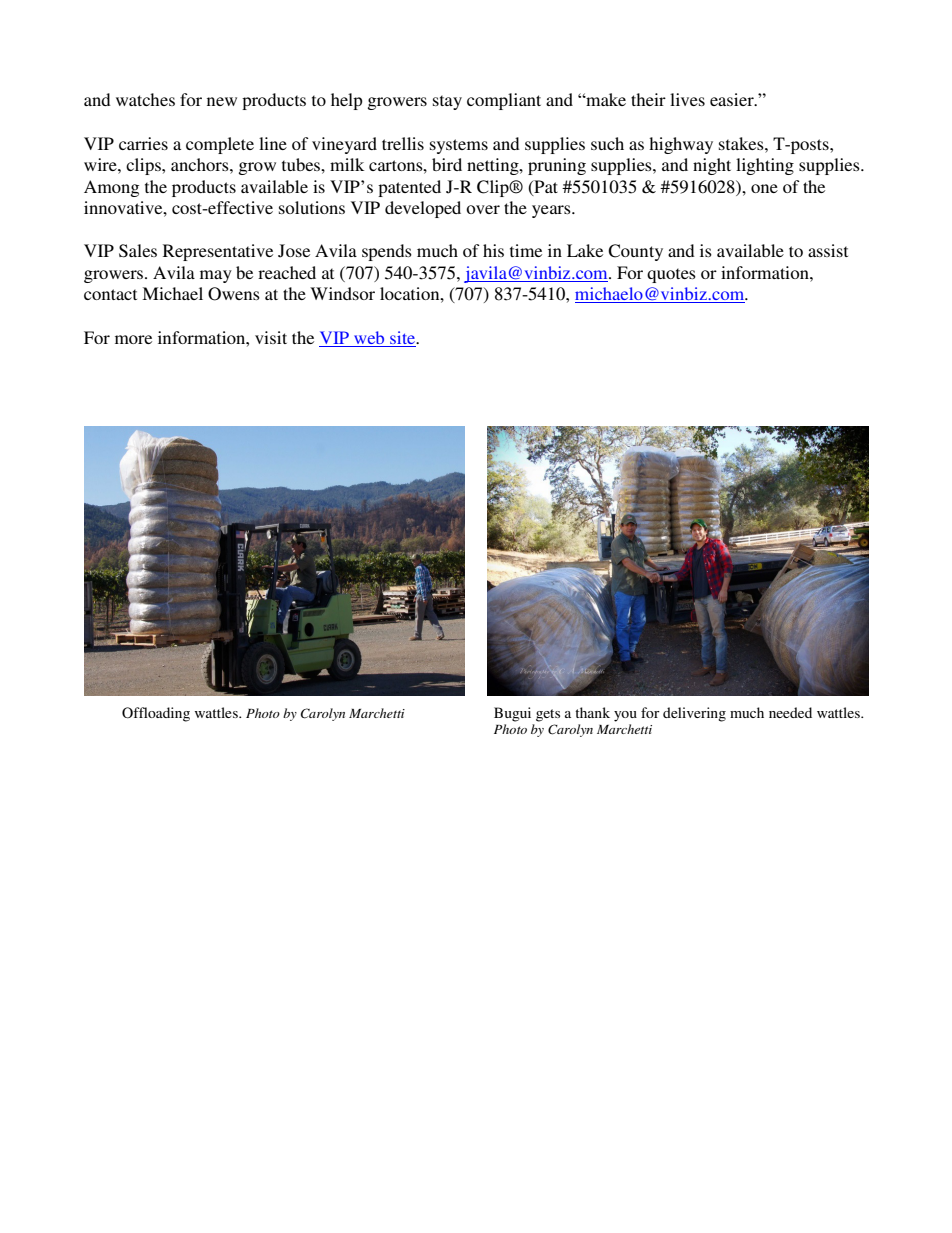 The width and height of the screenshot is (952, 1233). I want to click on new, so click(222, 101).
